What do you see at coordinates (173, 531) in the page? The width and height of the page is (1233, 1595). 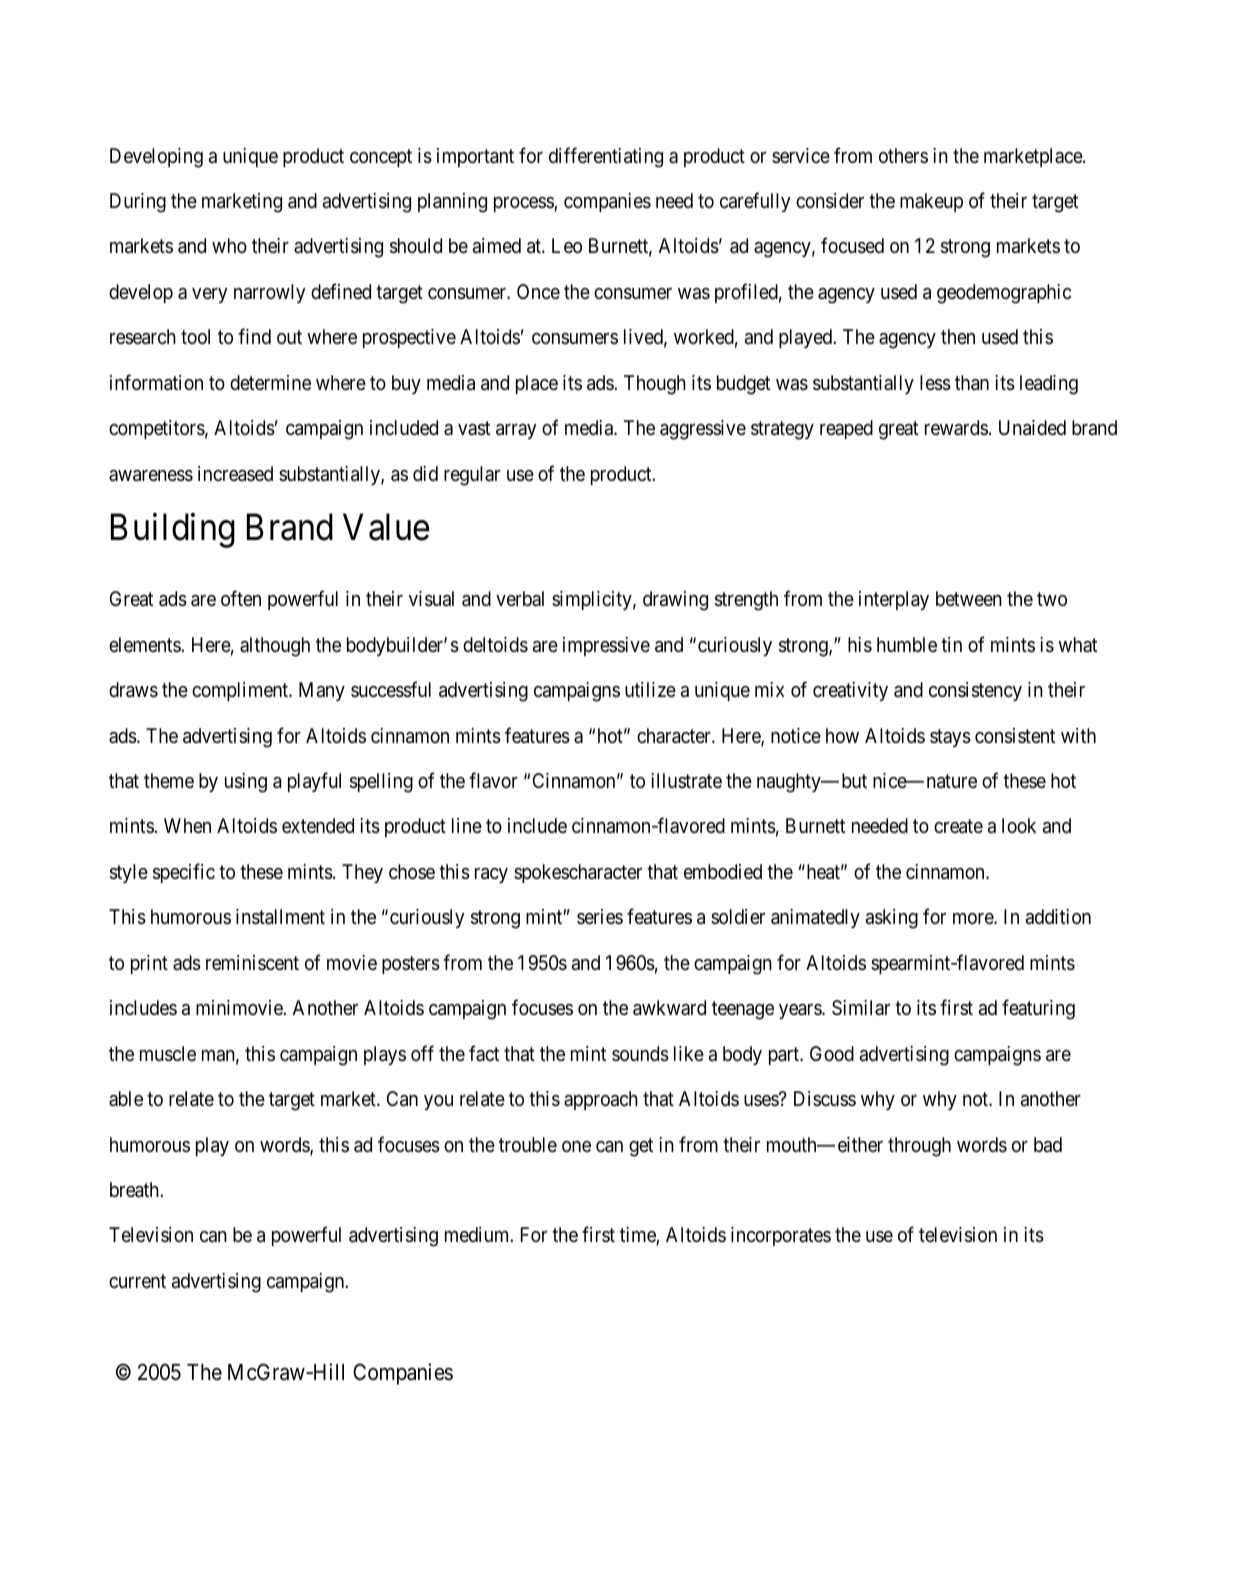 I see `Building` at bounding box center [173, 531].
